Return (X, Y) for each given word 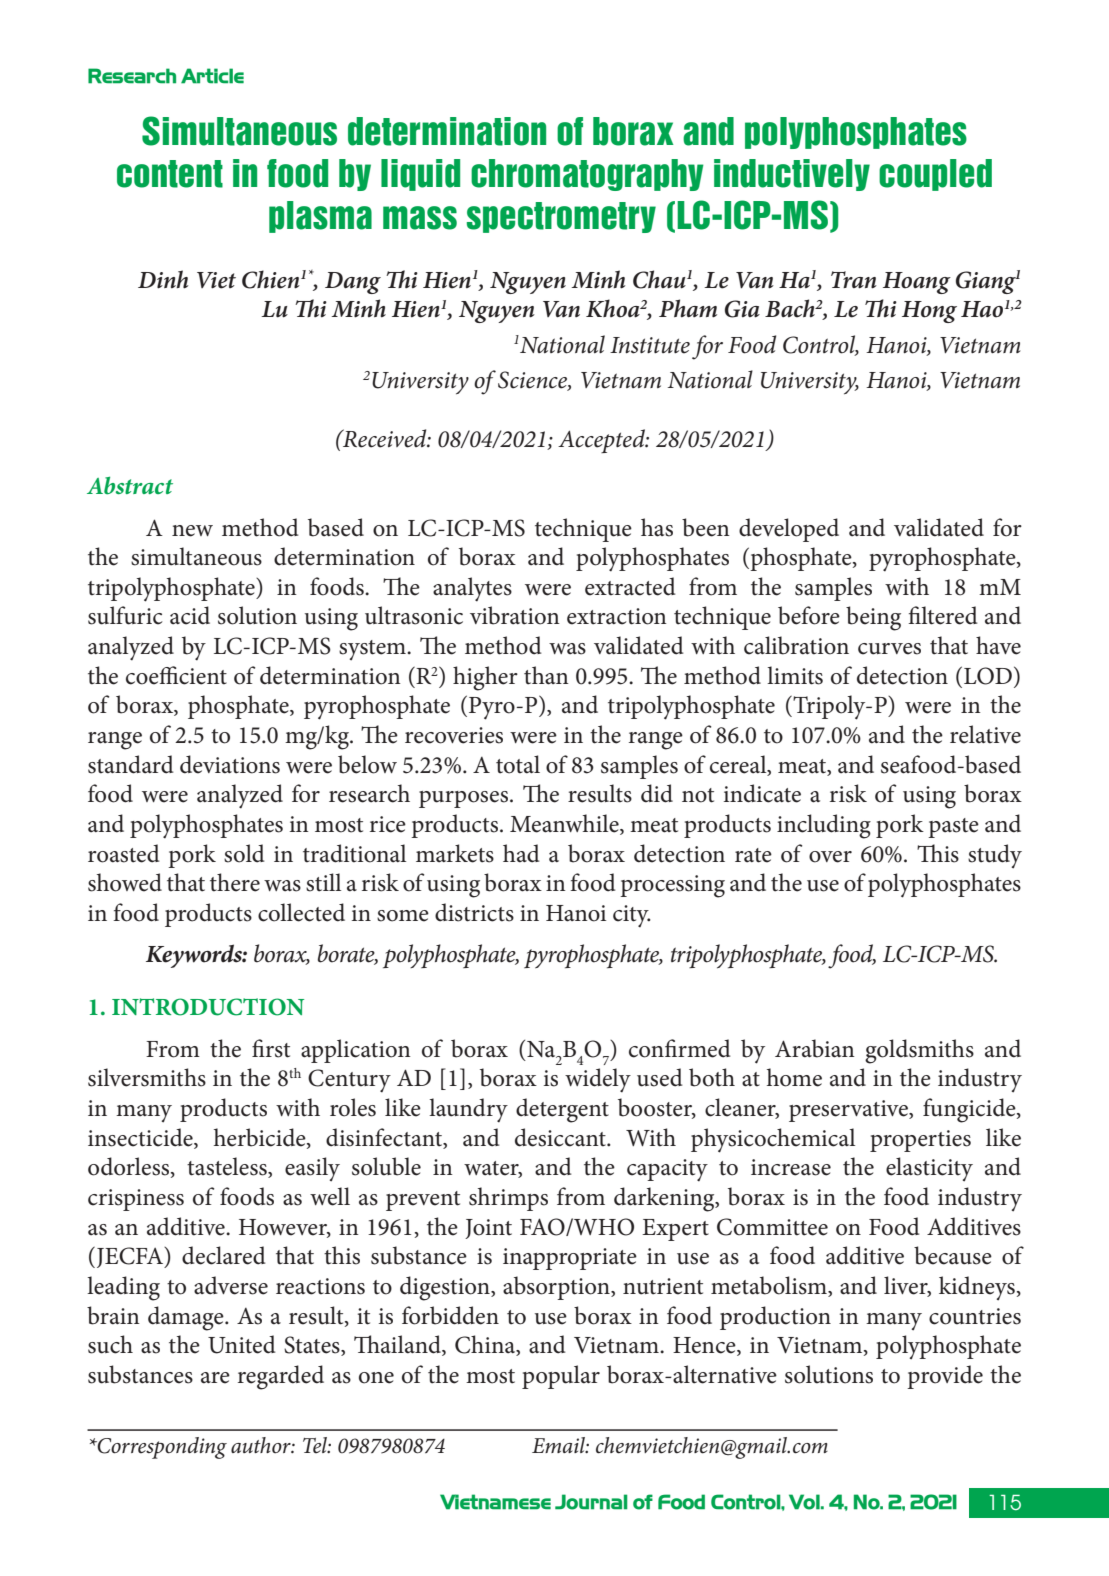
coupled (935, 175)
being (873, 618)
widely (598, 1080)
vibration (515, 615)
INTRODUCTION (208, 1007)
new (192, 531)
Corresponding (161, 1448)
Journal (591, 1502)
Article (212, 76)
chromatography (587, 175)
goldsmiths (919, 1051)
